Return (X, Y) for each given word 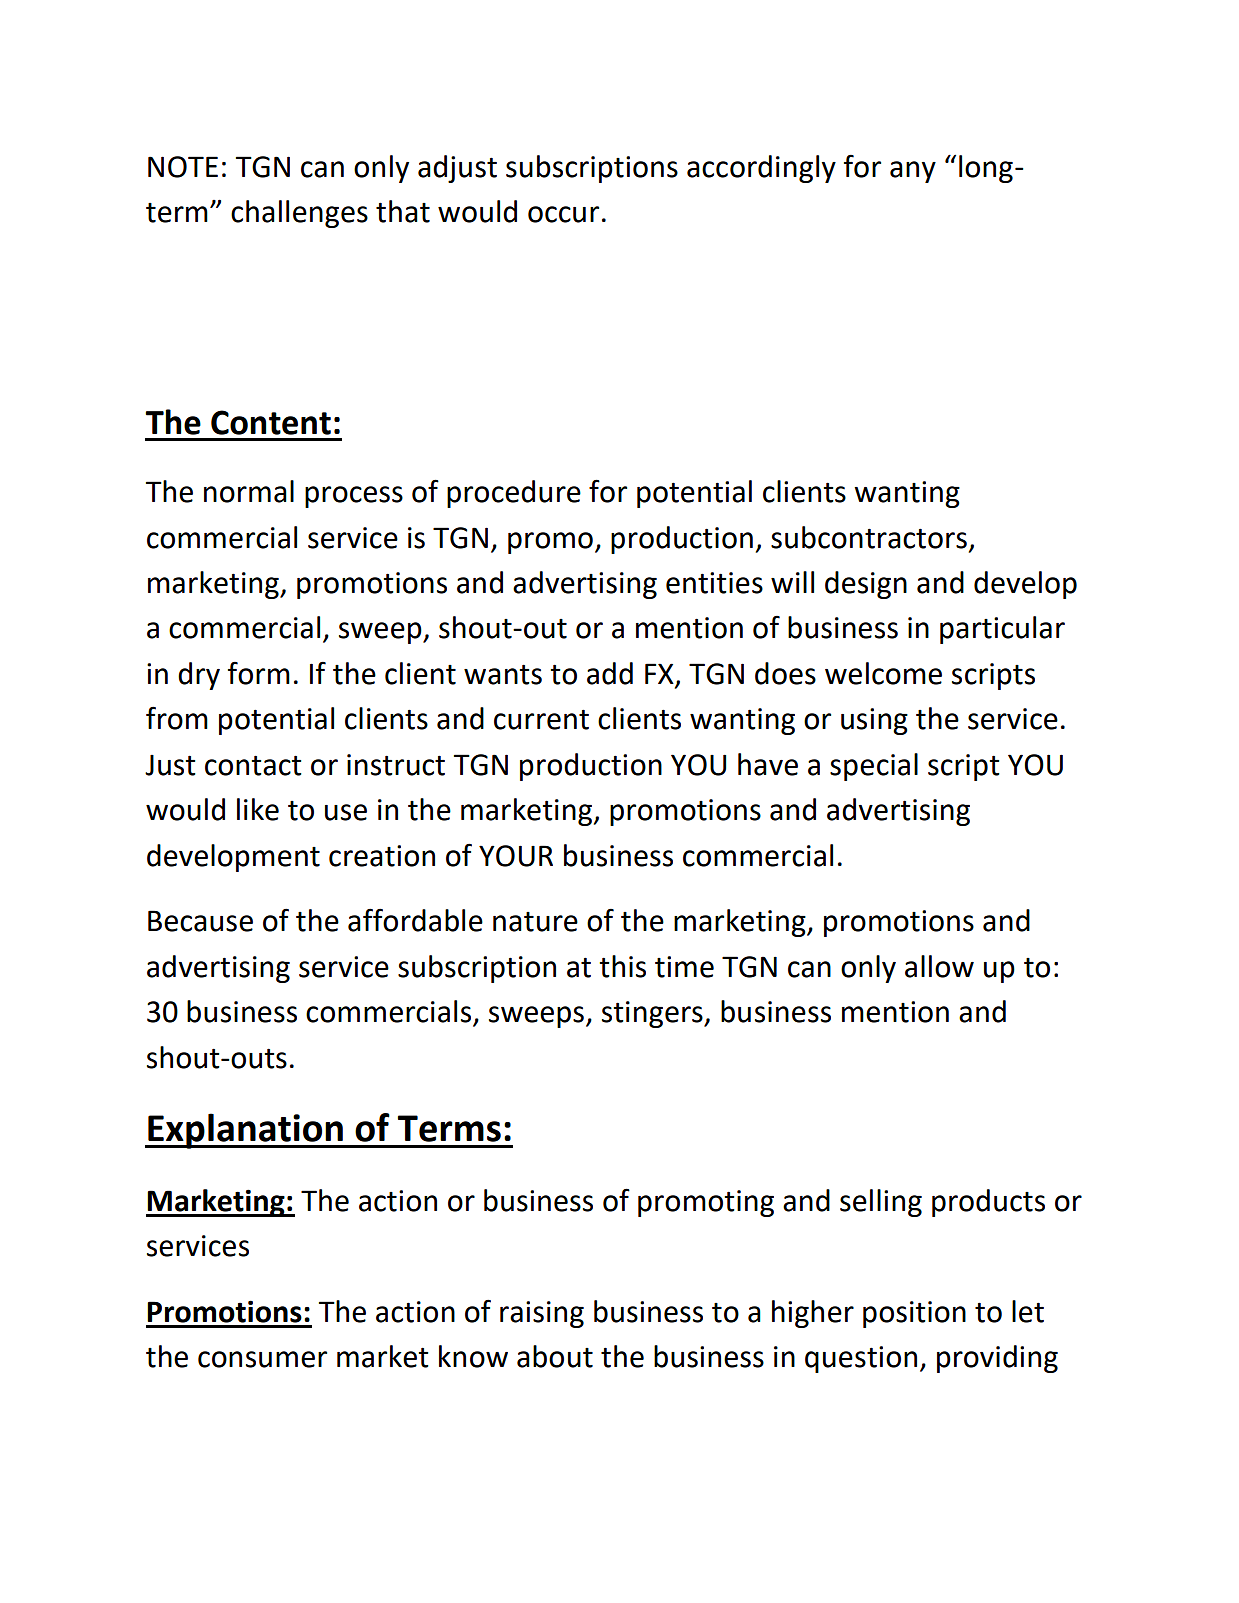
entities (714, 583)
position (914, 1314)
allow (939, 966)
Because (200, 921)
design (866, 585)
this (622, 966)
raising (542, 1314)
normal (249, 491)
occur (563, 214)
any (913, 172)
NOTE (183, 167)
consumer (262, 1359)
